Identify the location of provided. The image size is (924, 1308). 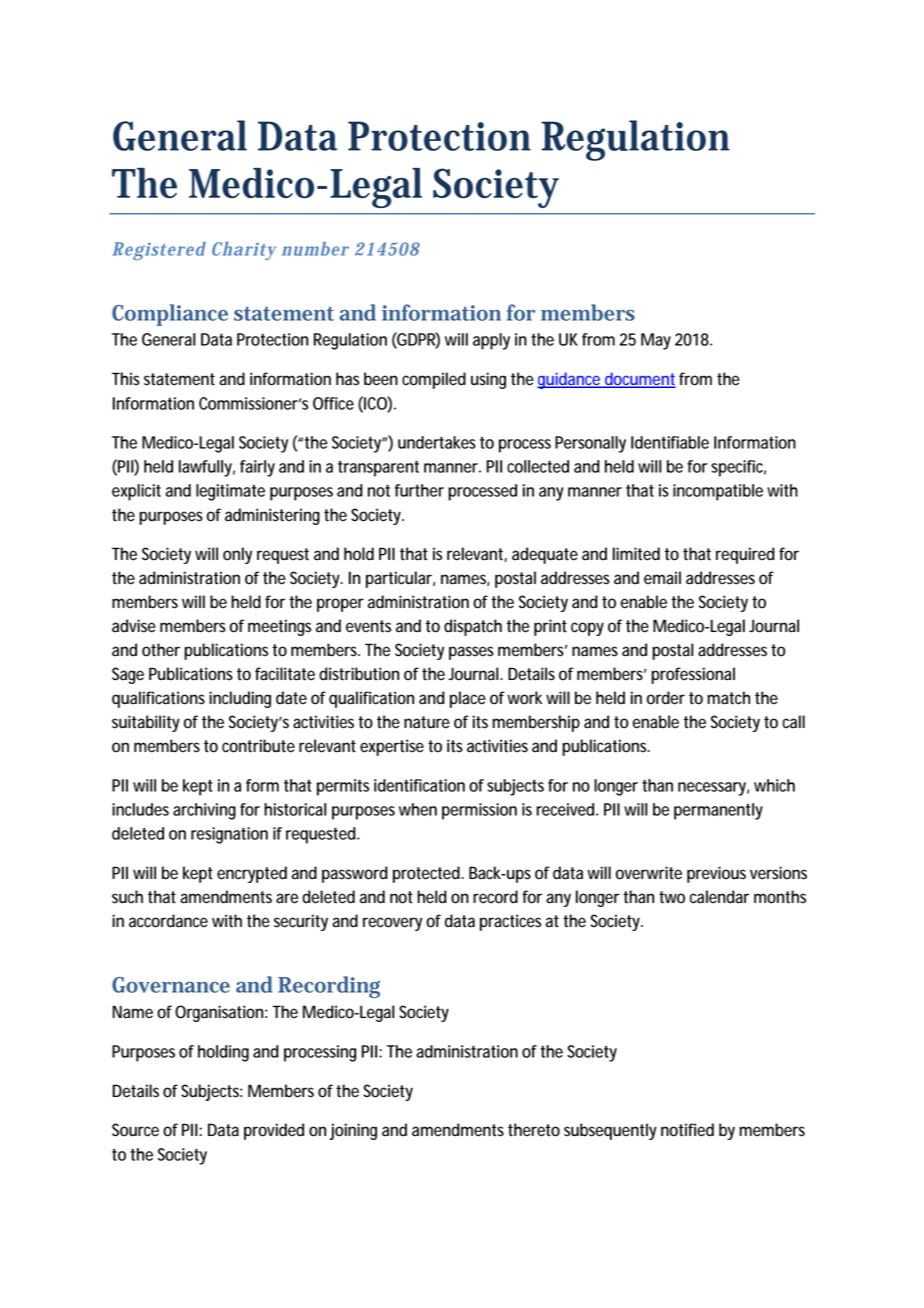
(274, 1131).
